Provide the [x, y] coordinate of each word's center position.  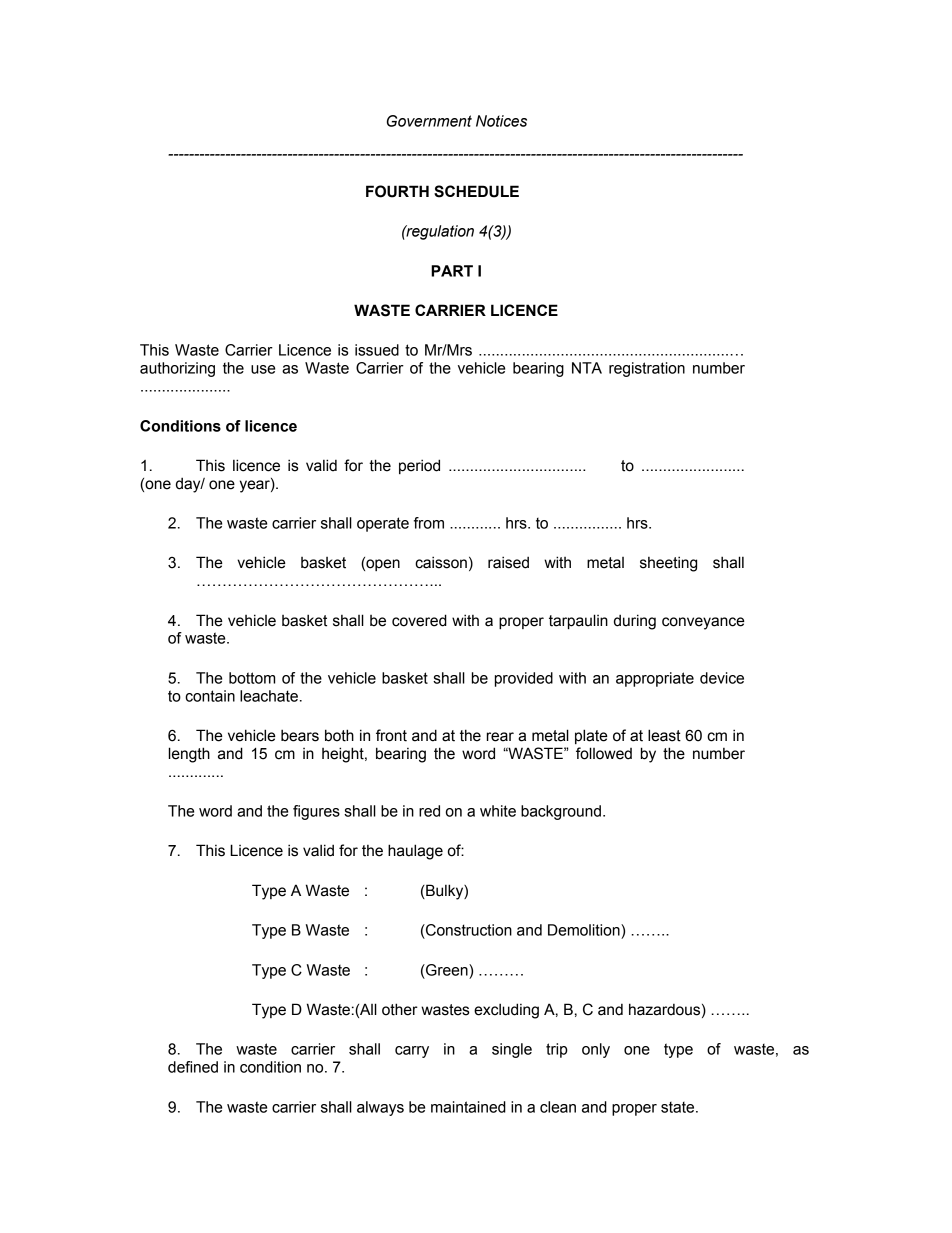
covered [419, 620]
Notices [501, 121]
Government [429, 121]
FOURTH [397, 191]
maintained [468, 1107]
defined [193, 1067]
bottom [252, 678]
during [635, 622]
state [679, 1107]
